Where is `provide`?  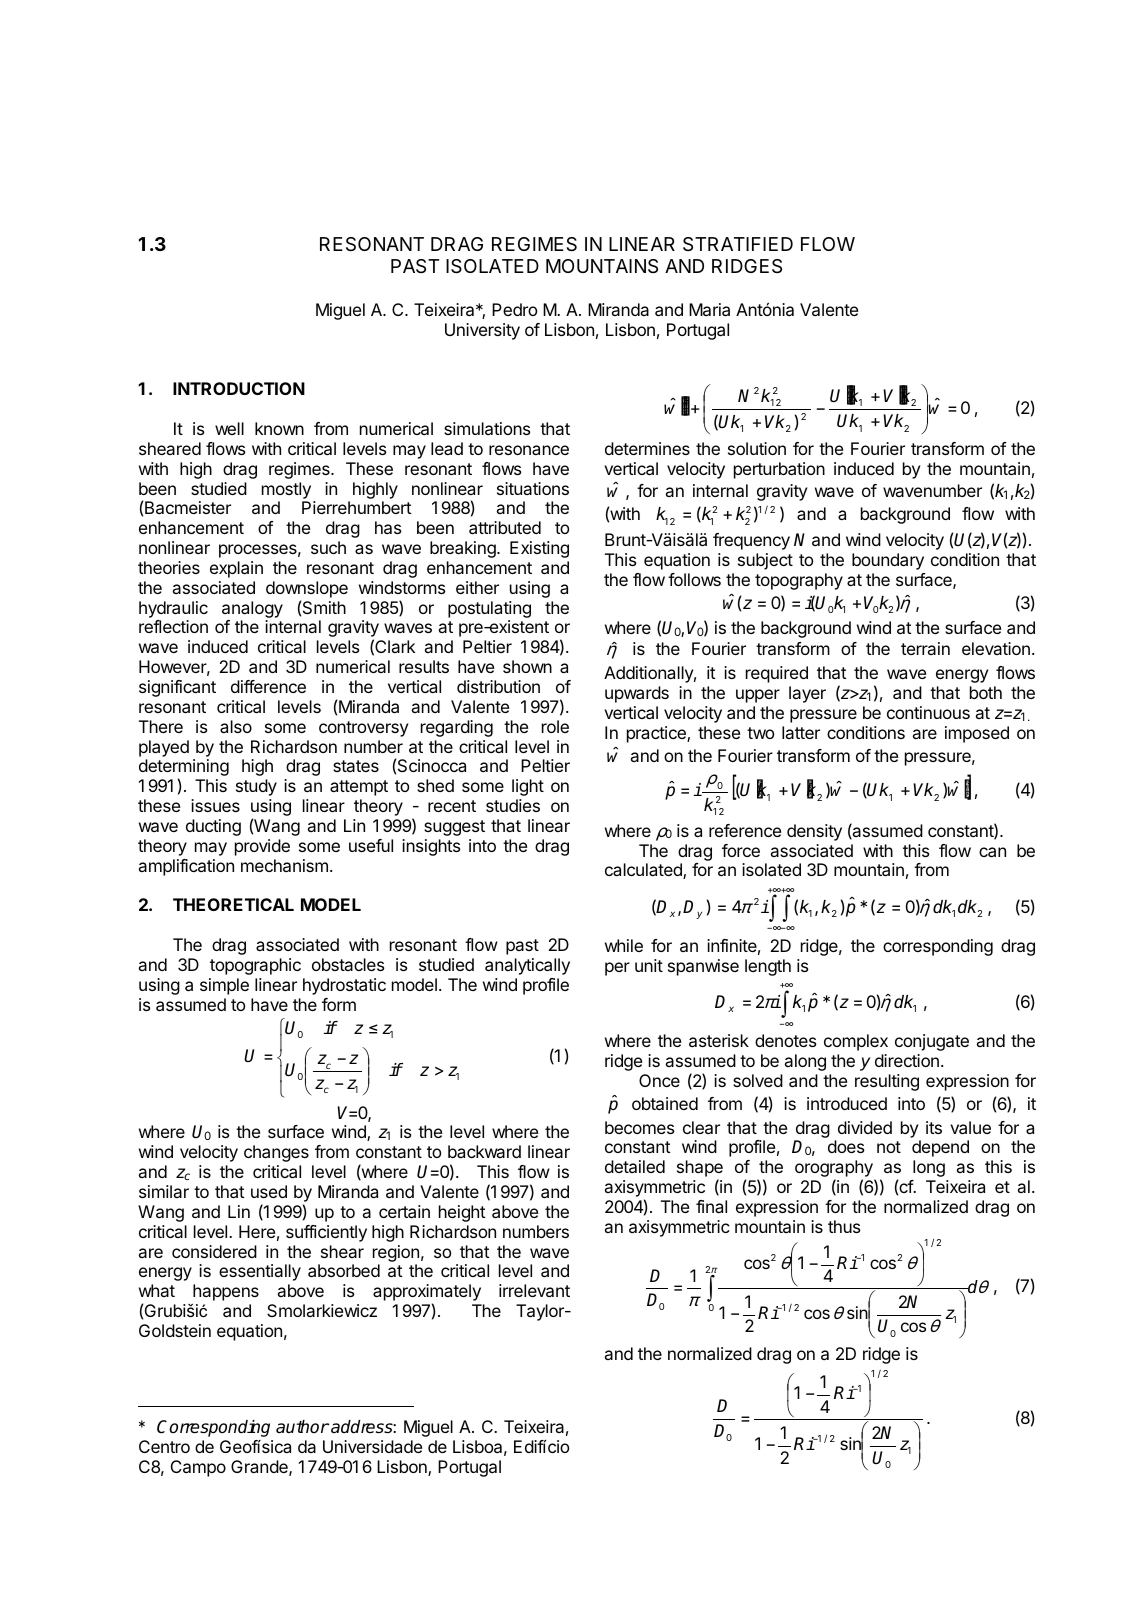 provide is located at coordinates (262, 847).
